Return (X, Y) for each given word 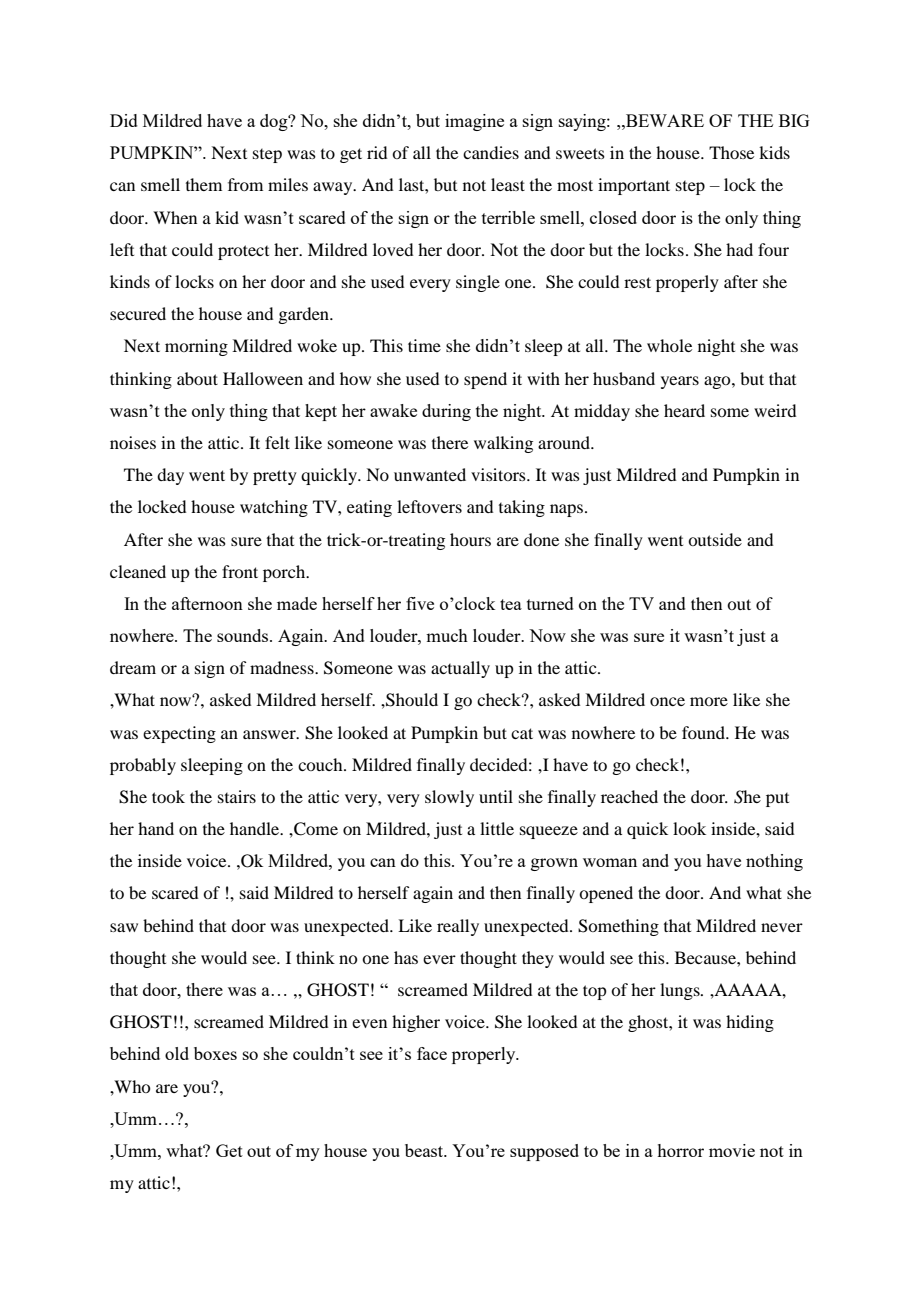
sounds (244, 635)
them (204, 184)
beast (425, 1150)
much (447, 635)
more (709, 701)
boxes (215, 1053)
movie (732, 1150)
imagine (474, 122)
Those (731, 152)
